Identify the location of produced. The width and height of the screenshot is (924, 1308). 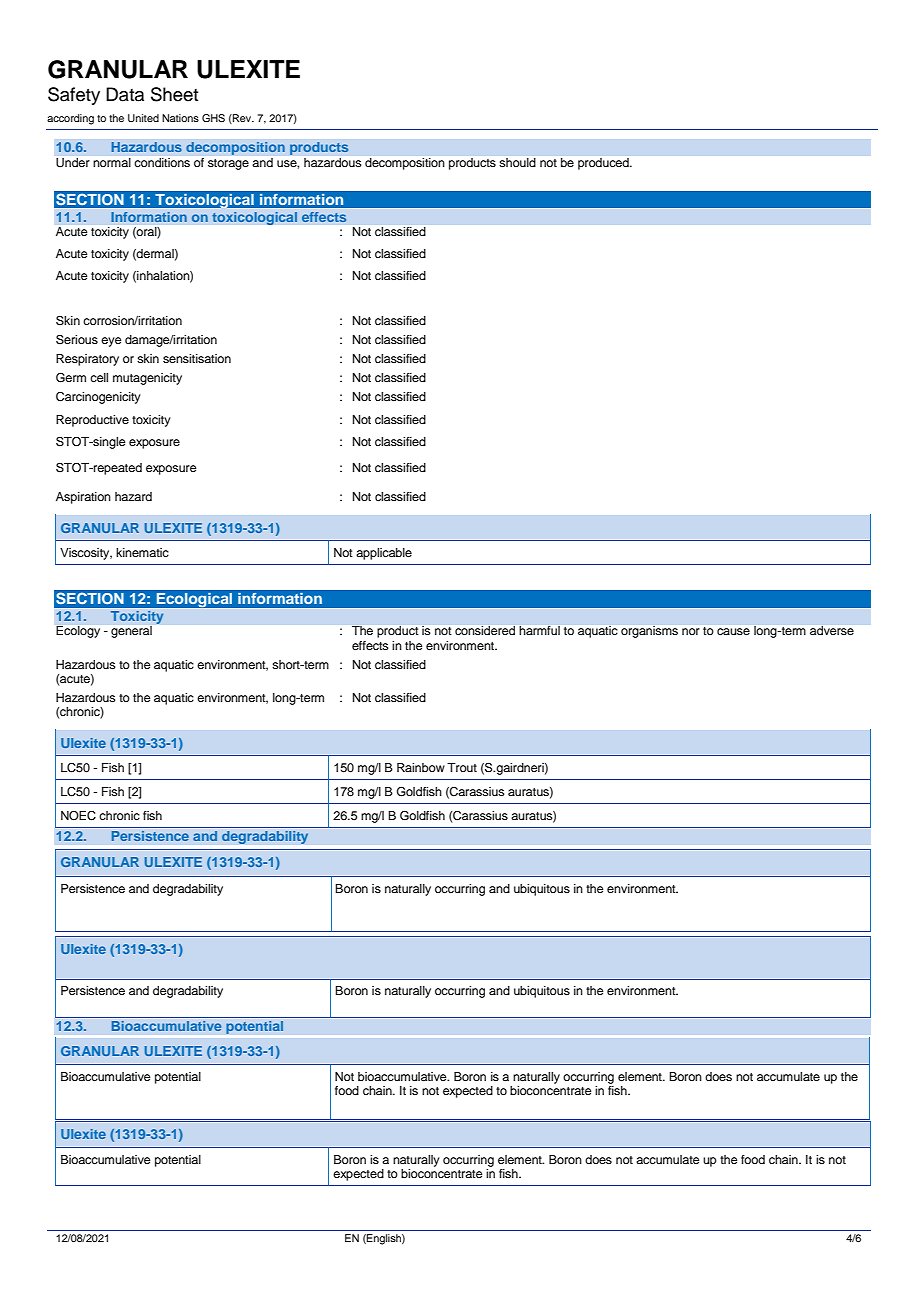
(604, 164).
